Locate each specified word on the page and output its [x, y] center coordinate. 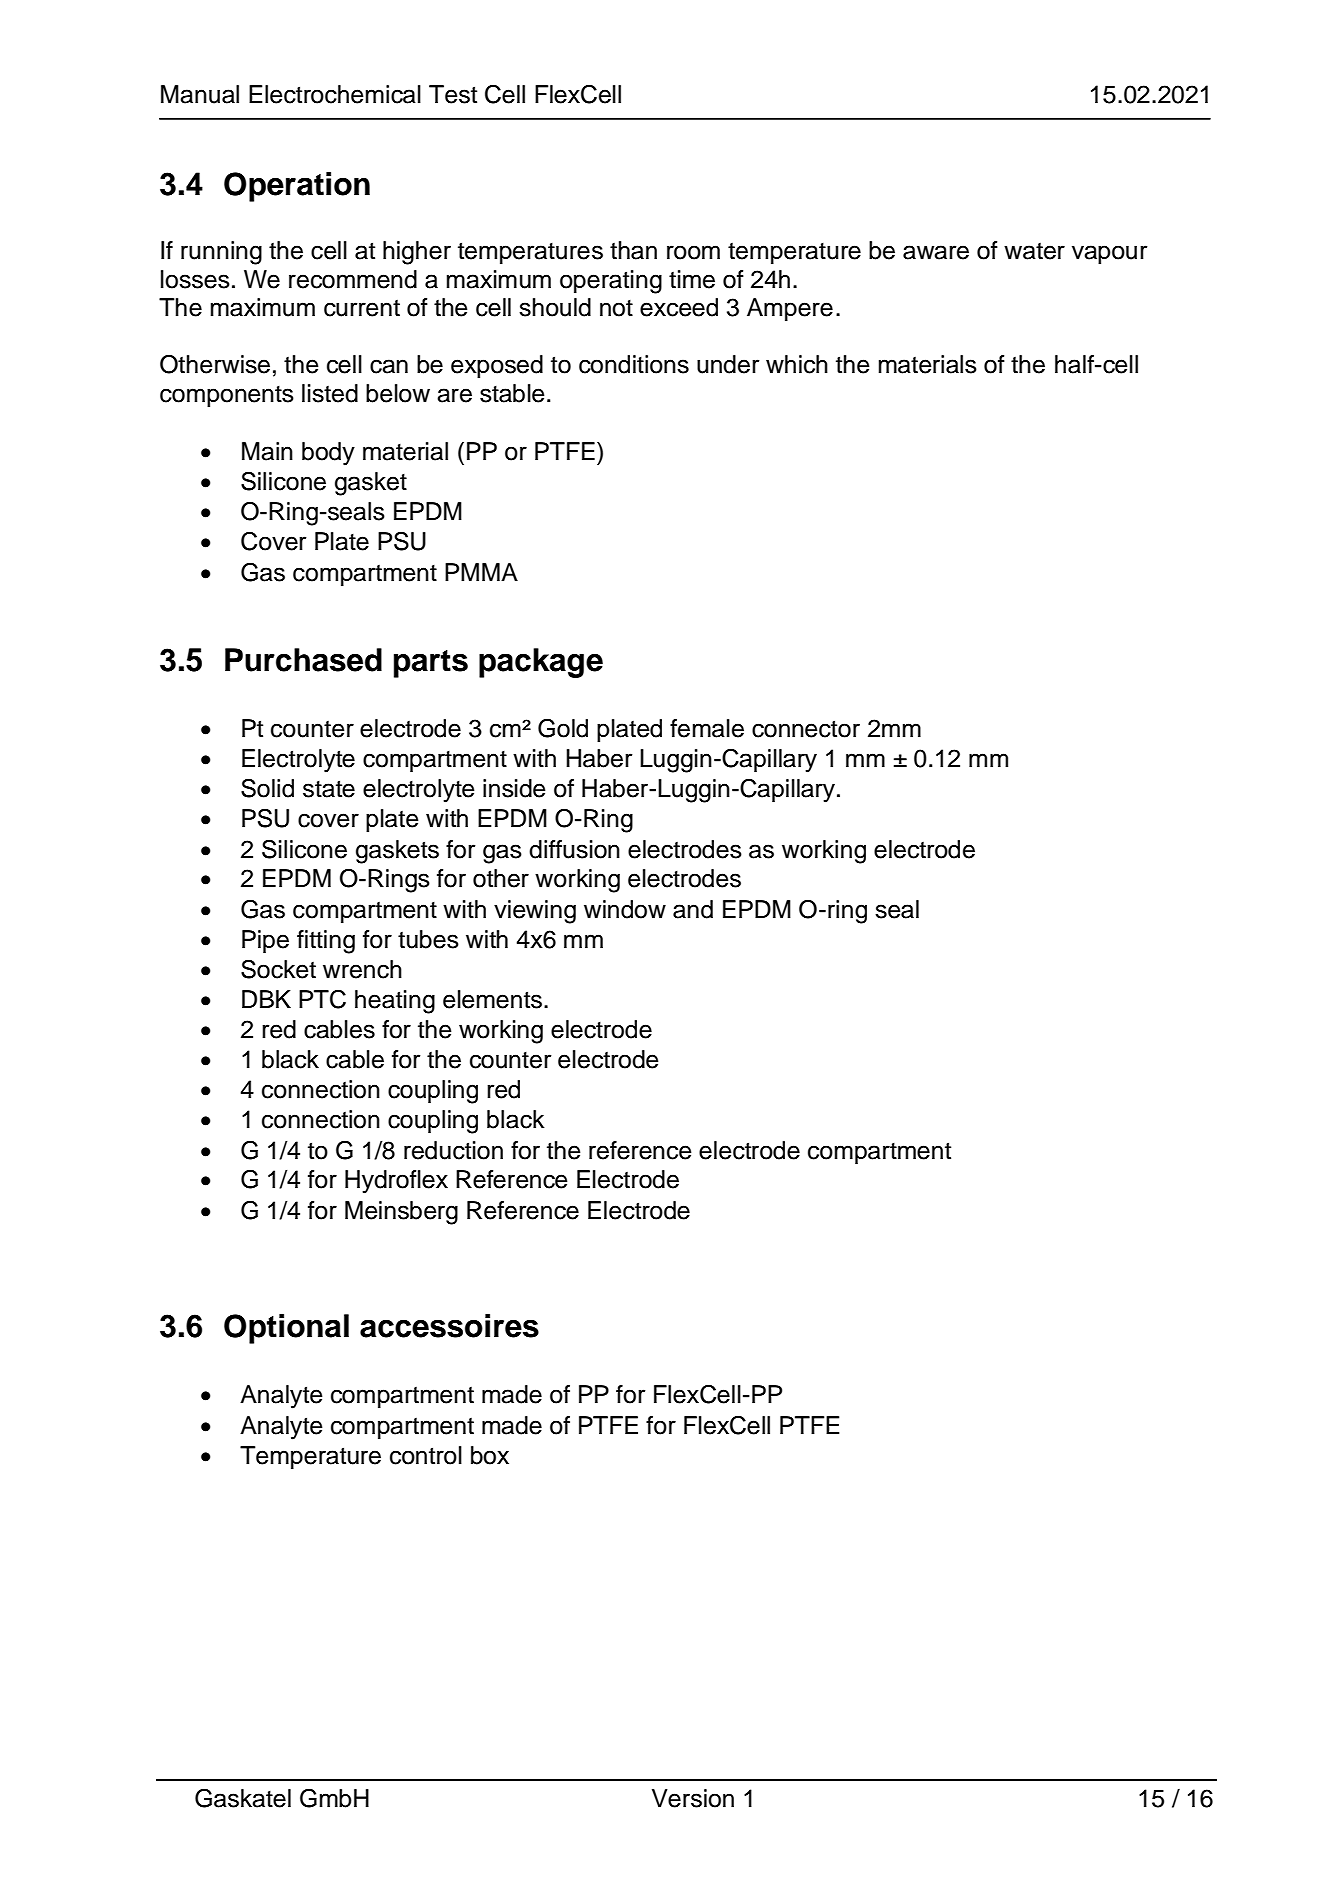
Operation [297, 187]
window [625, 909]
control [426, 1455]
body [328, 454]
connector [806, 729]
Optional [286, 1329]
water [1034, 251]
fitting [326, 942]
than [633, 250]
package [541, 663]
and [693, 909]
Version [693, 1798]
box [490, 1455]
